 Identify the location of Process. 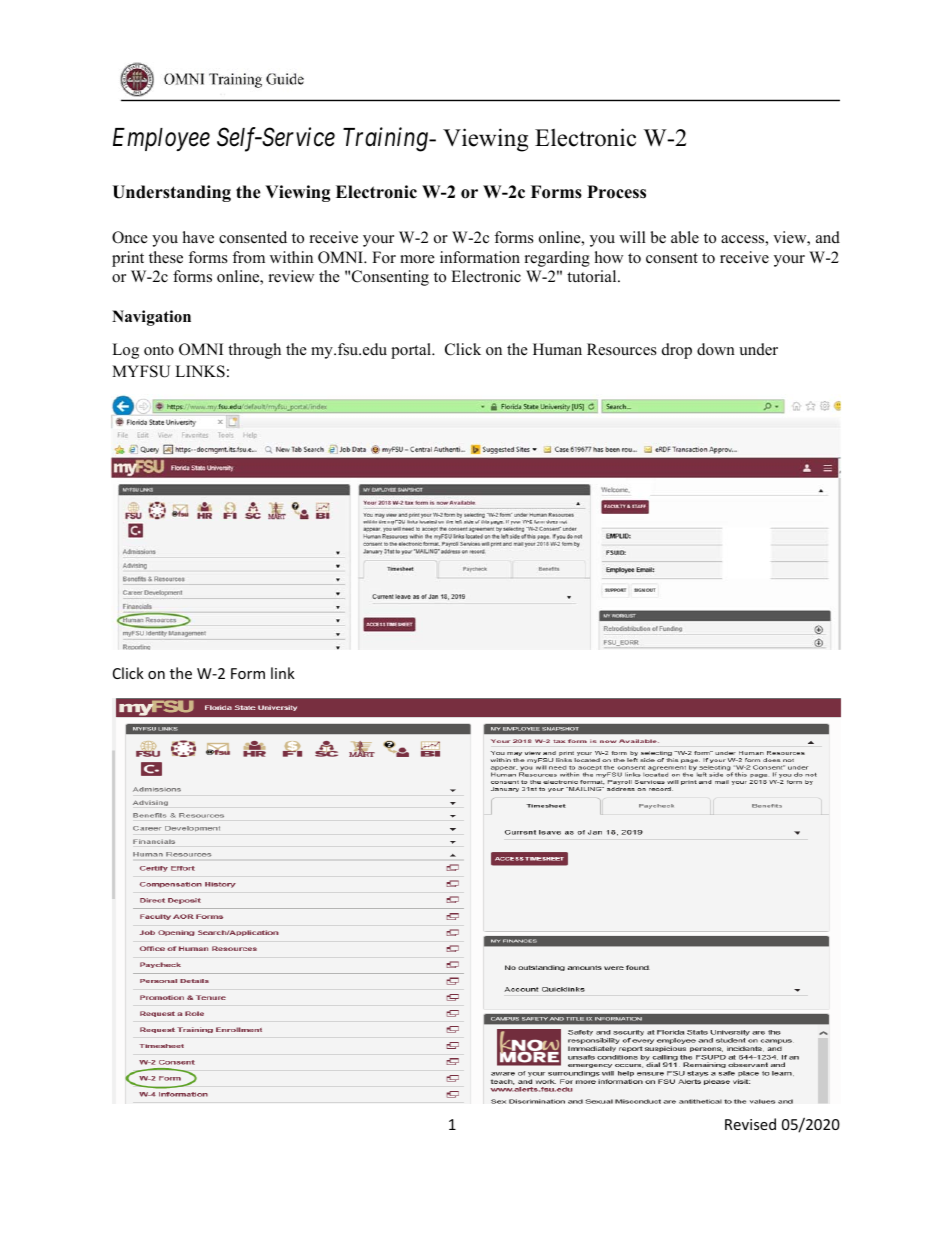
(616, 192).
